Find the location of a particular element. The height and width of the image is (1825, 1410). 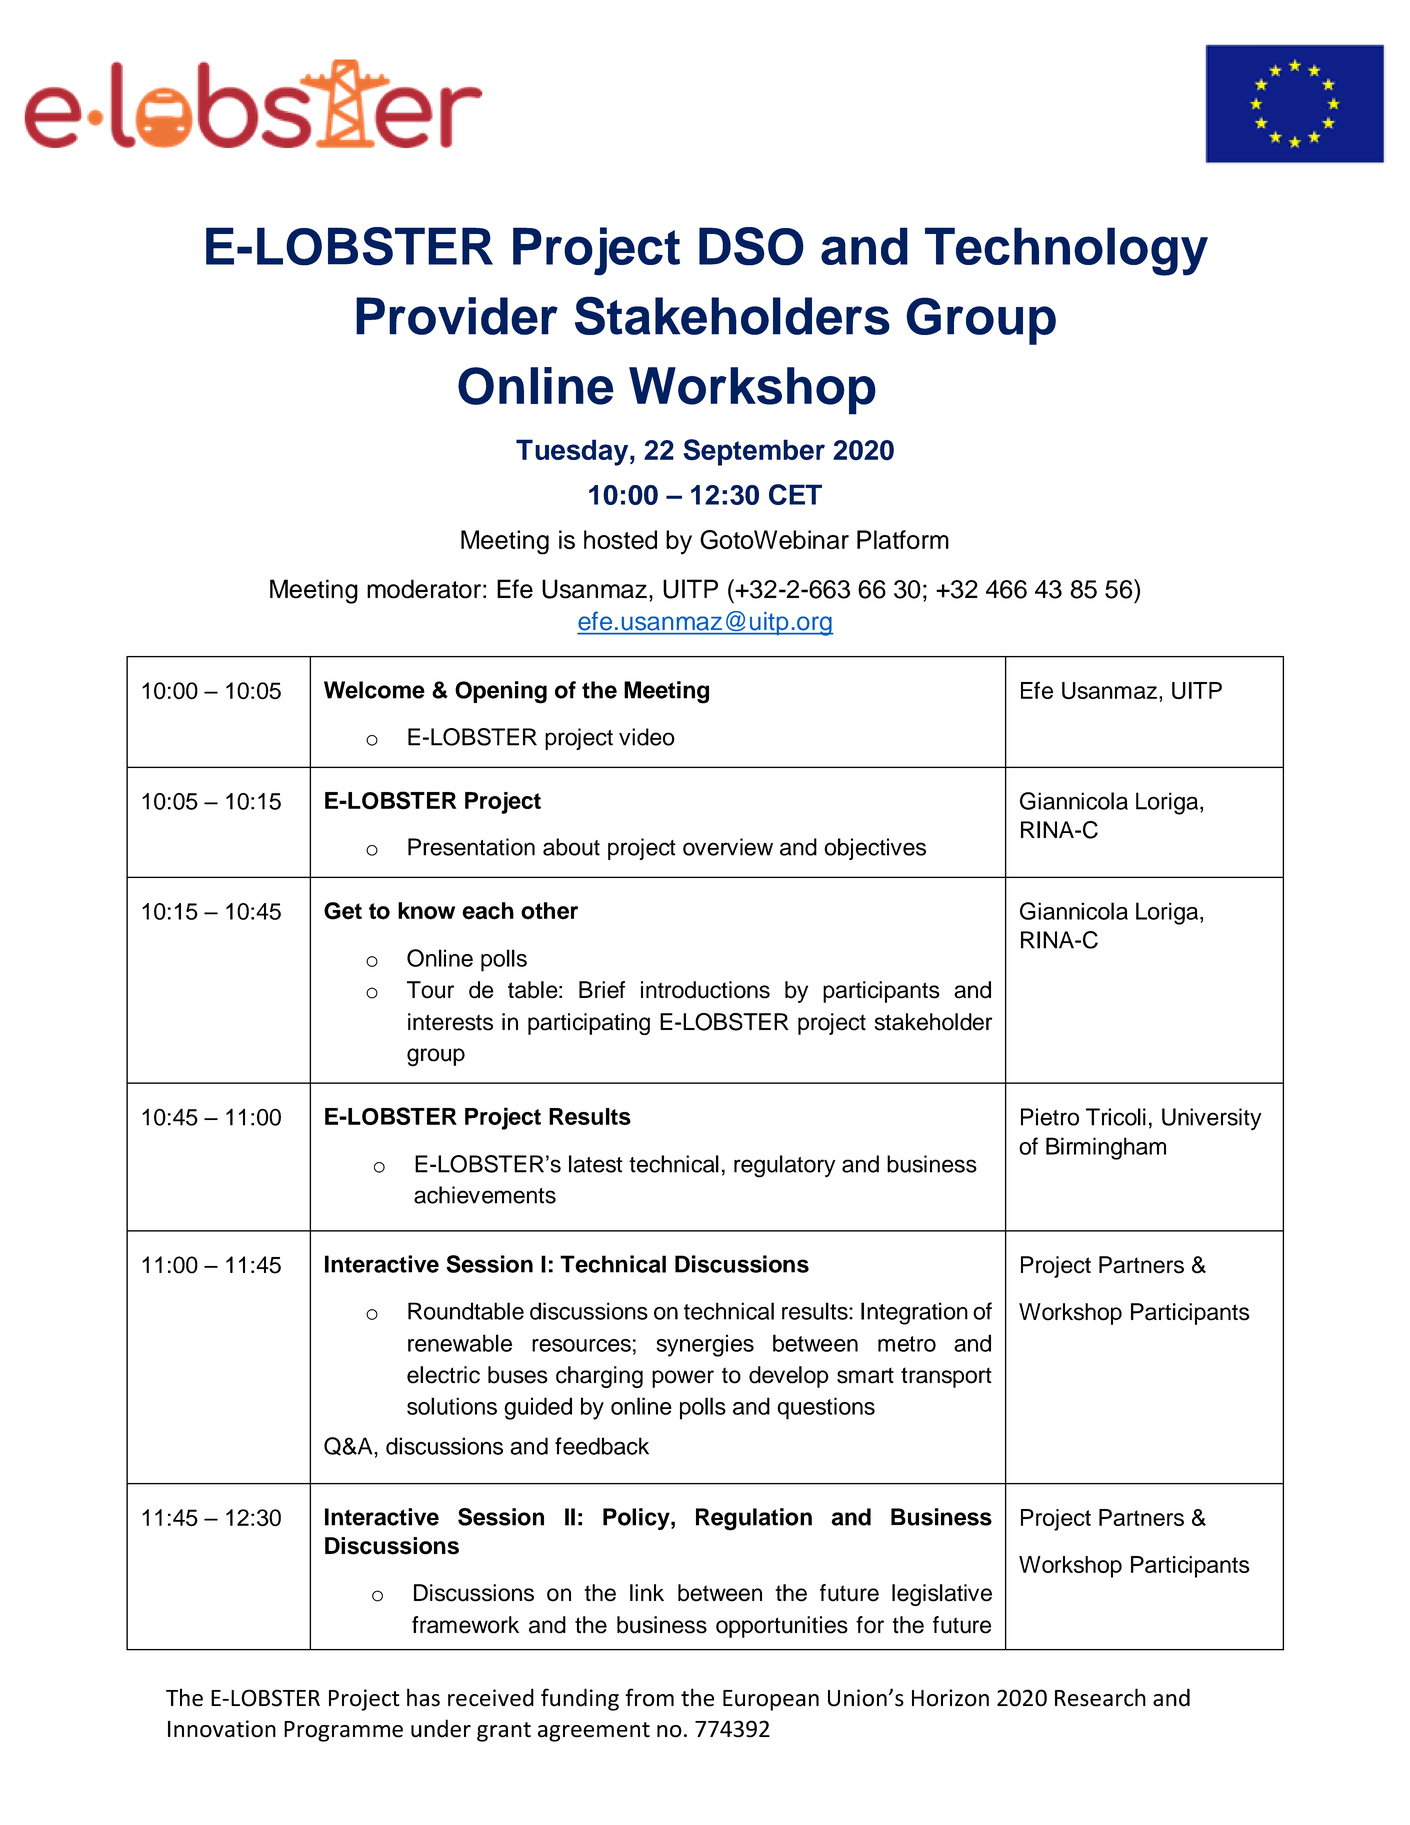

video is located at coordinates (647, 737).
